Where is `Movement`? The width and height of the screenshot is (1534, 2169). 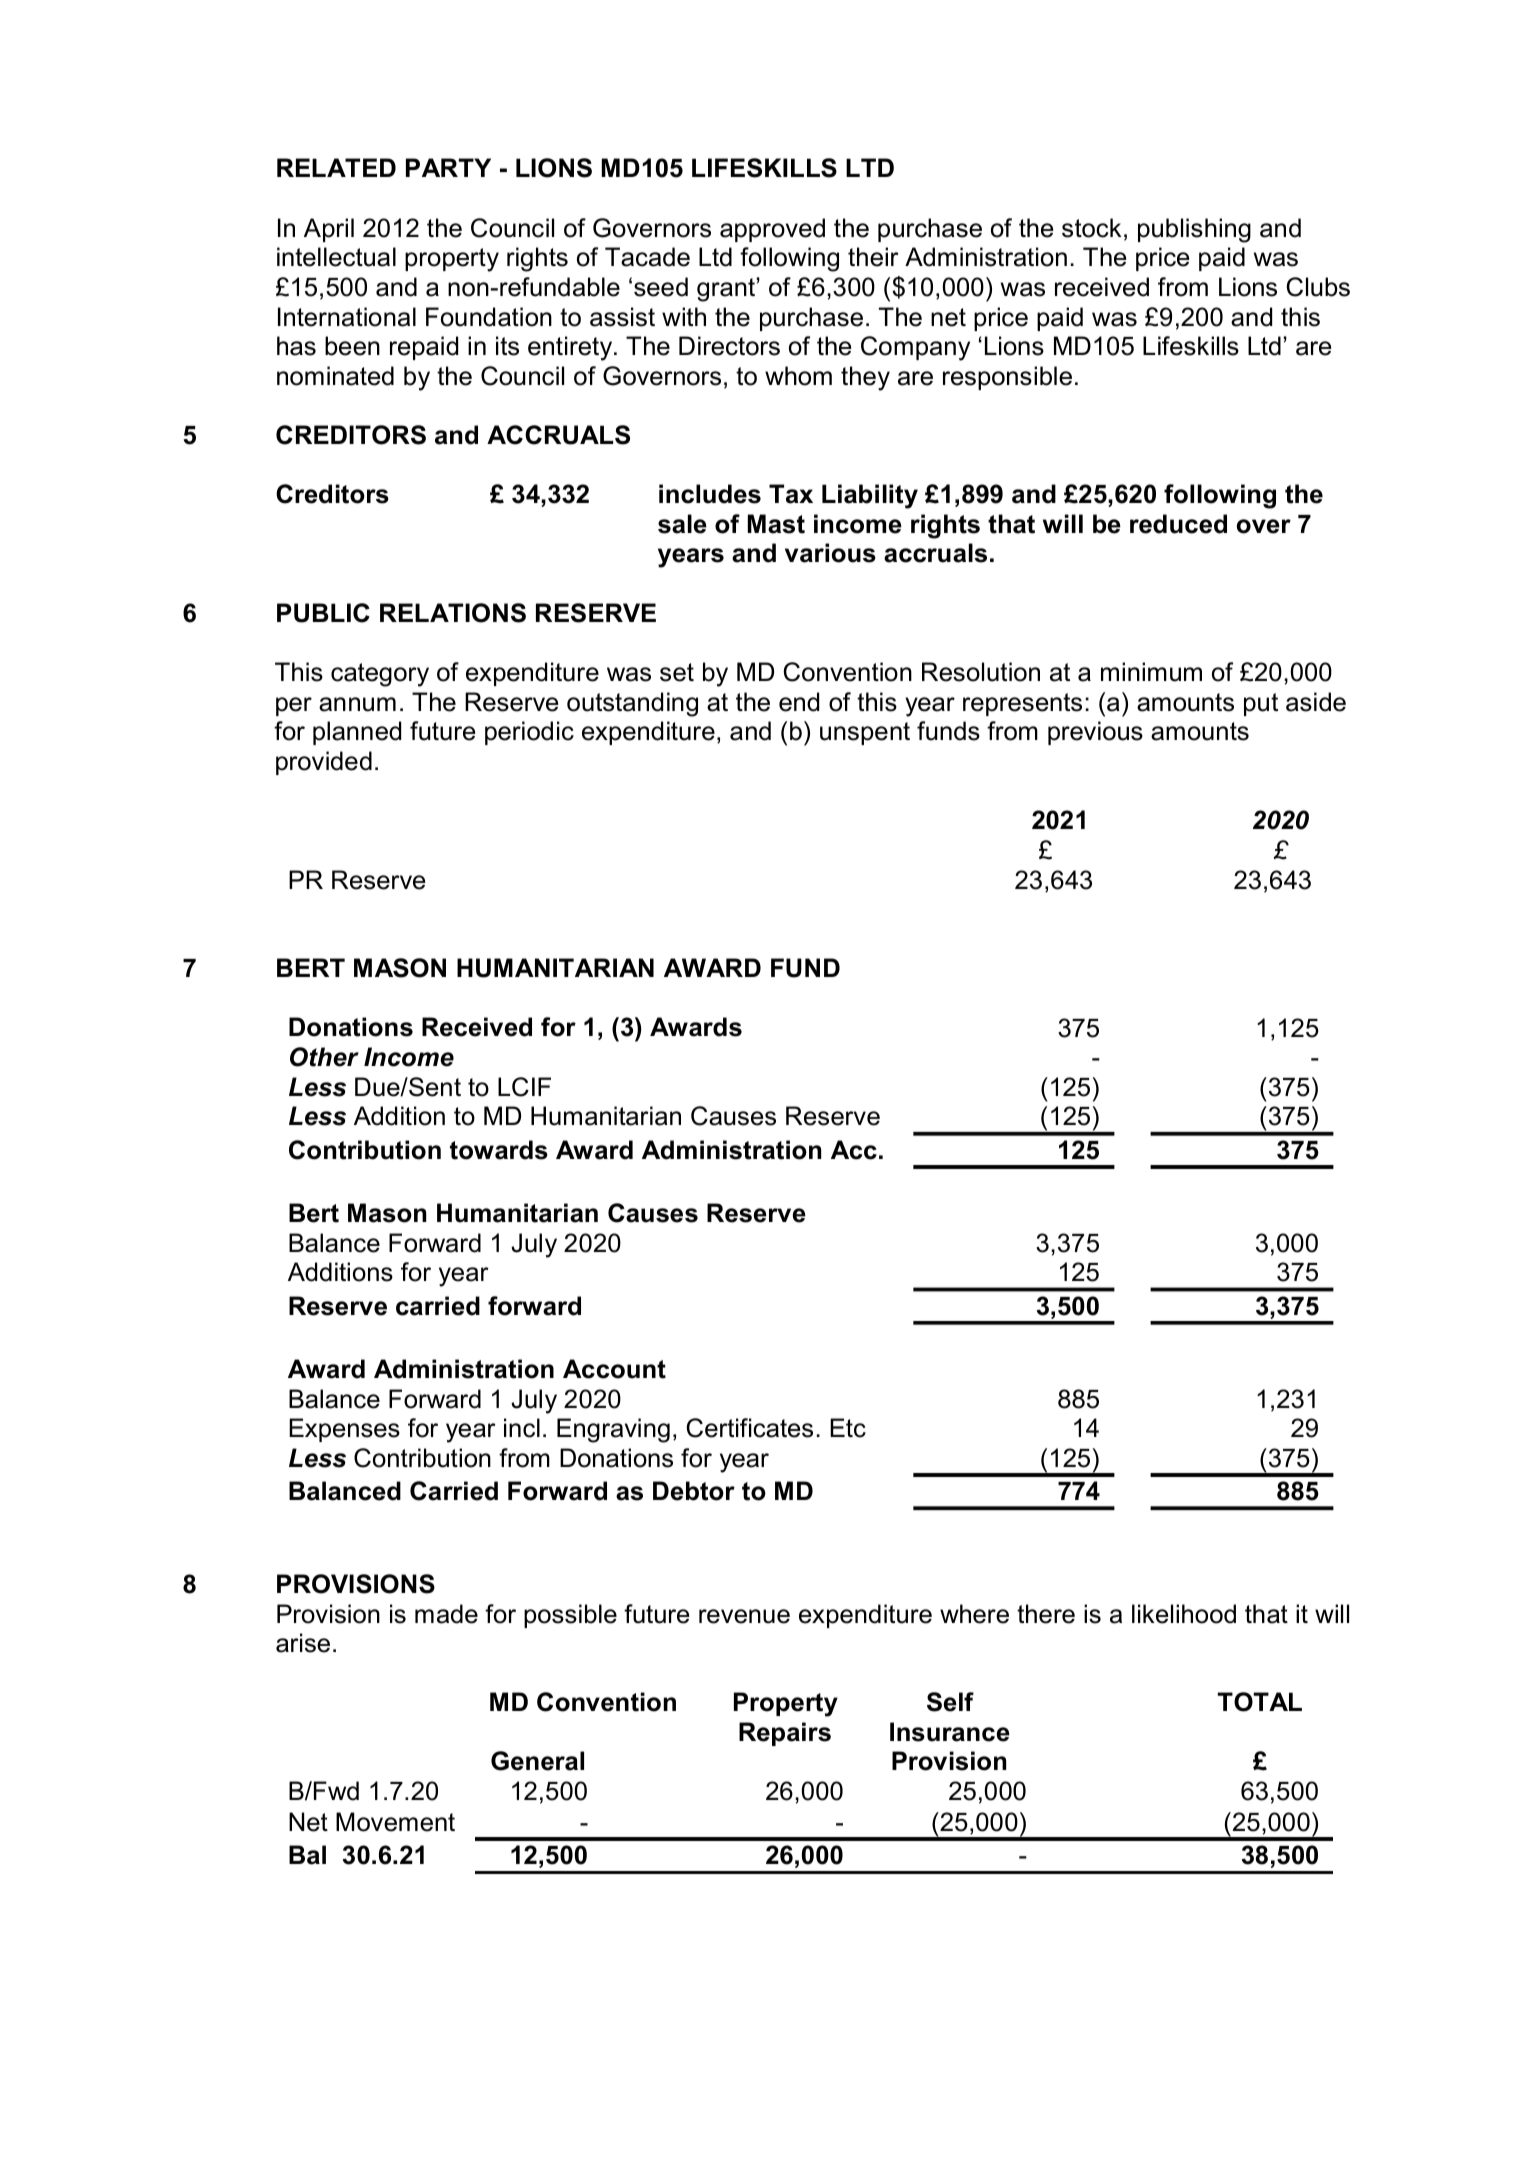 Movement is located at coordinates (395, 1822).
